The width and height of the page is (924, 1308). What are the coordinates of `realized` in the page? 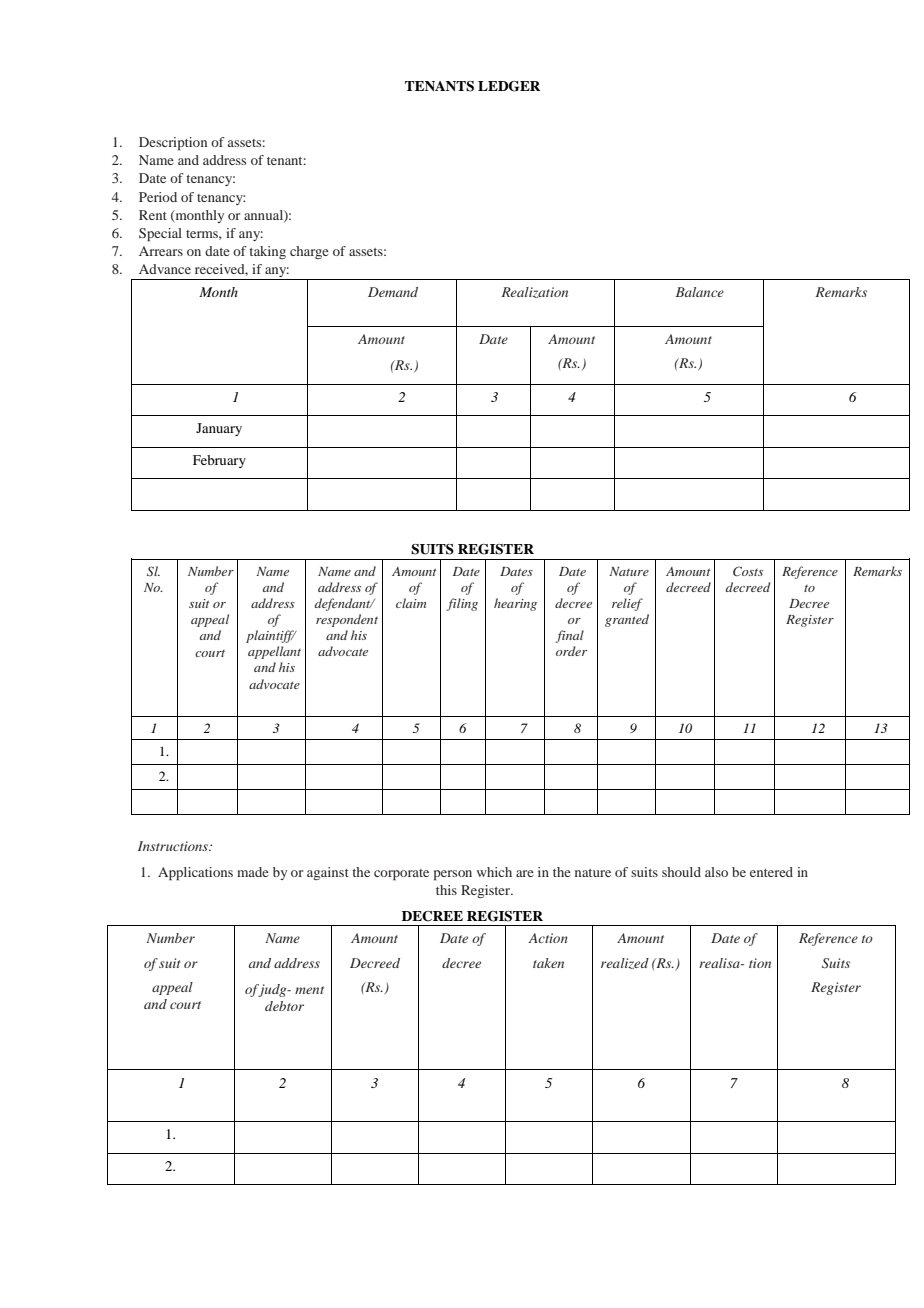 It's located at (625, 963).
